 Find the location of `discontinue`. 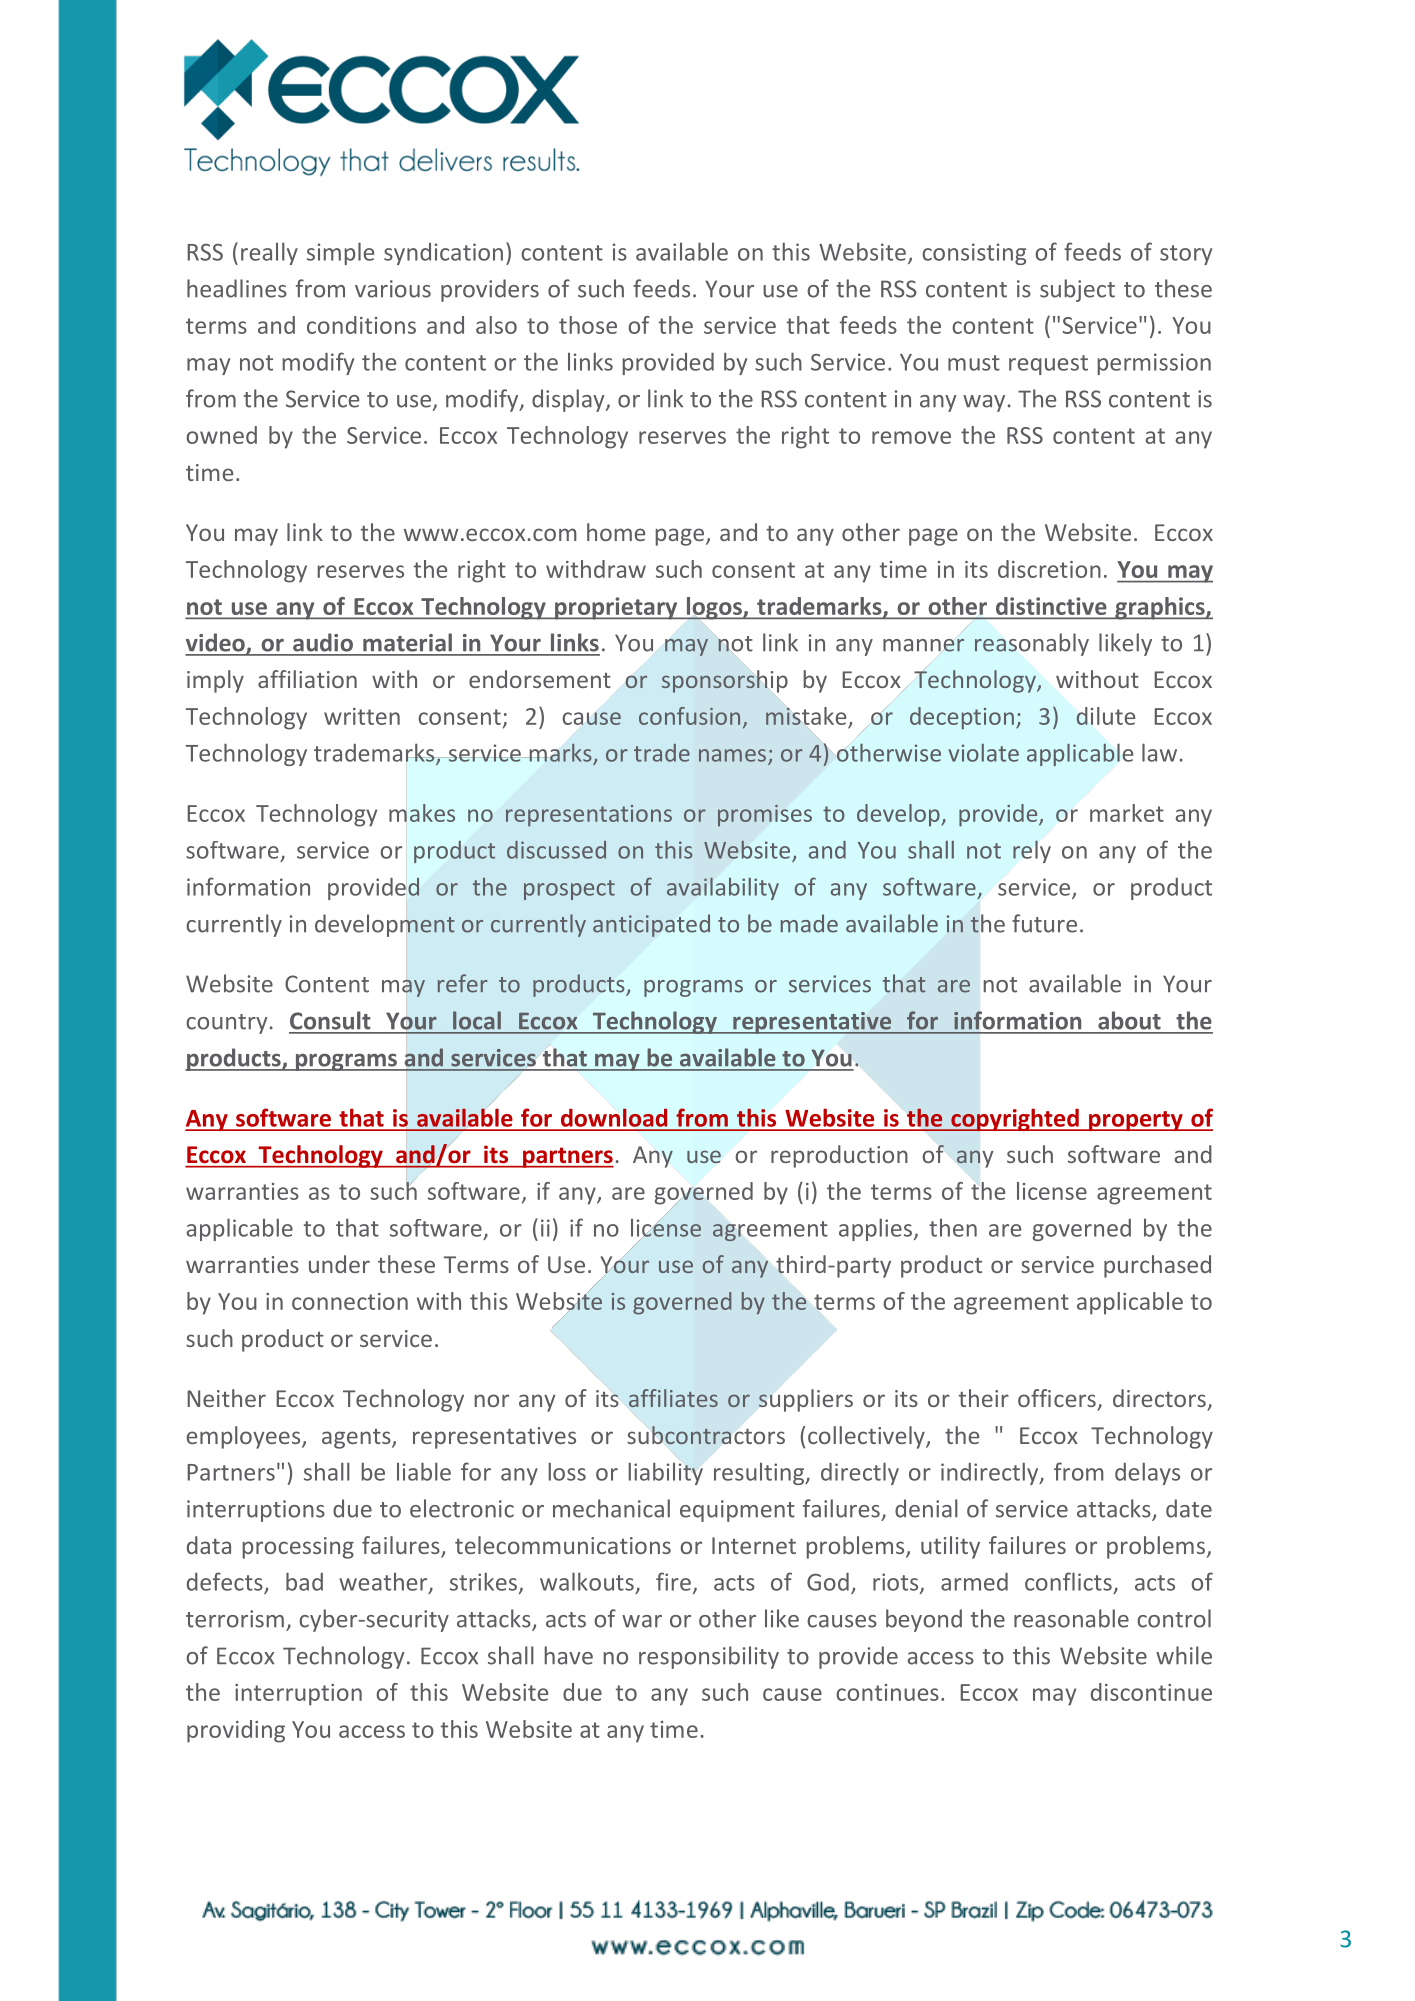

discontinue is located at coordinates (1151, 1692).
